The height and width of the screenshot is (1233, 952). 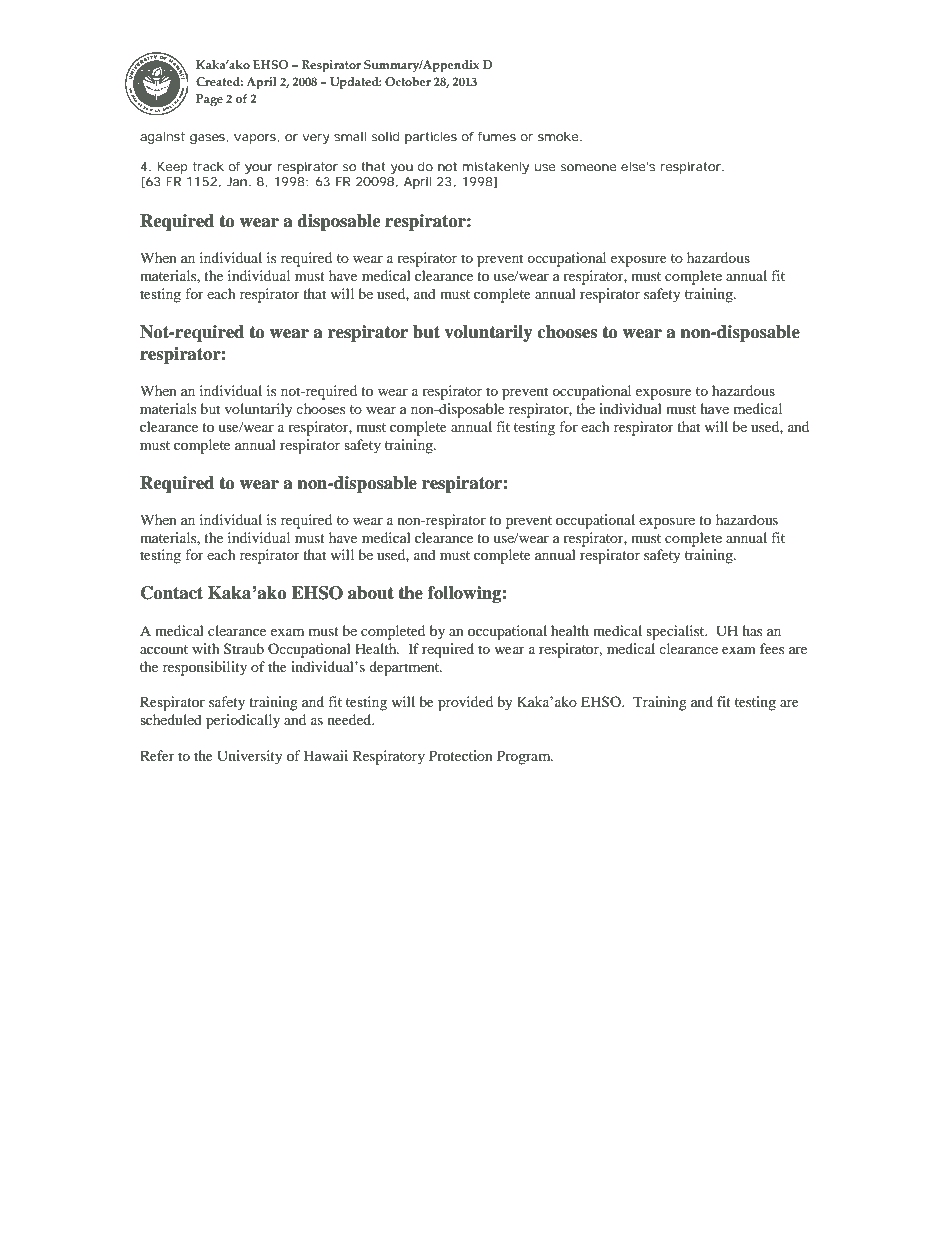 I want to click on Page, so click(x=209, y=100).
